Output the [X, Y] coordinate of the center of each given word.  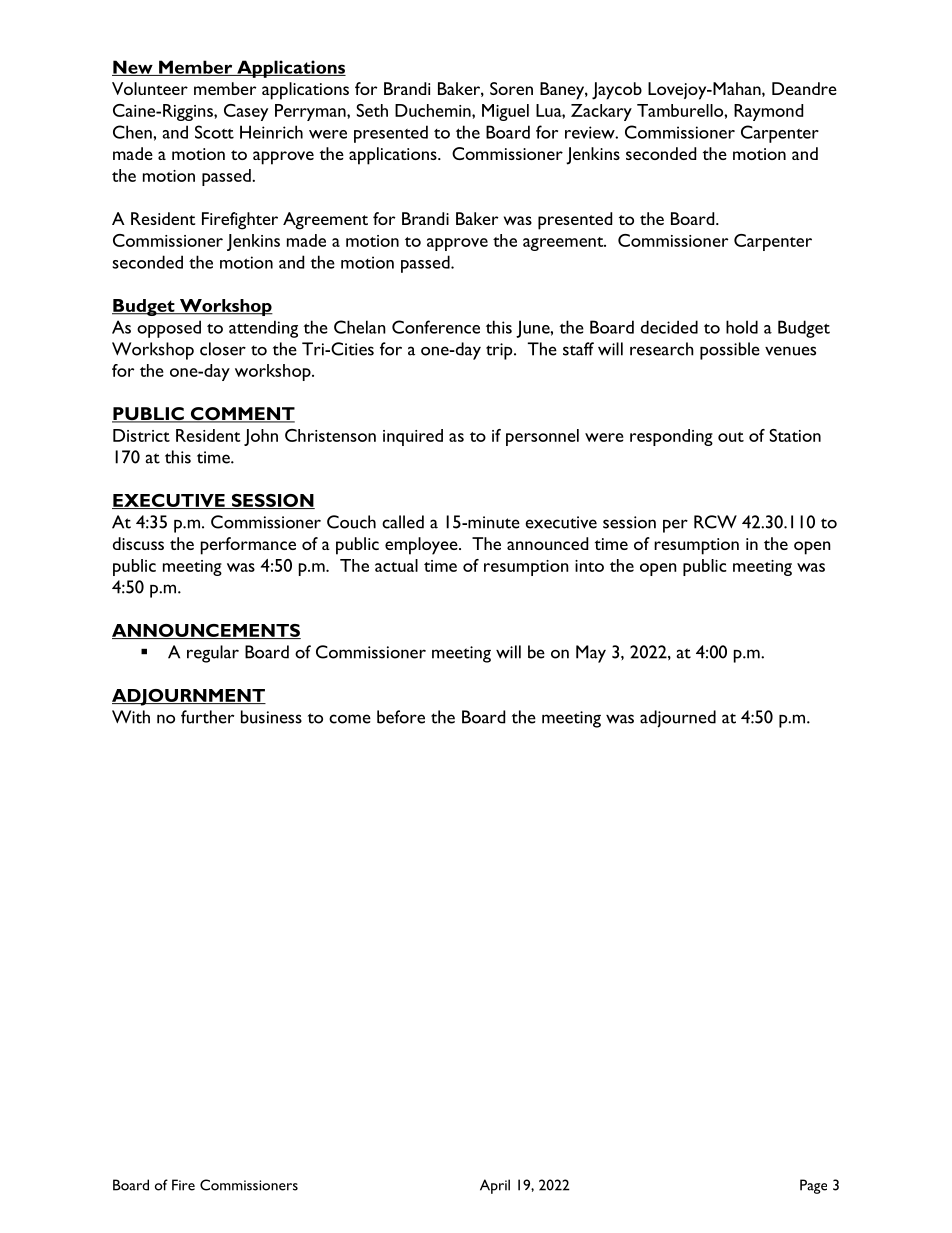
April [495, 1186]
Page [813, 1186]
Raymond [768, 112]
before [401, 717]
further [207, 717]
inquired [413, 437]
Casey [246, 112]
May [591, 654]
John [261, 437]
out [731, 437]
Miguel [505, 112]
